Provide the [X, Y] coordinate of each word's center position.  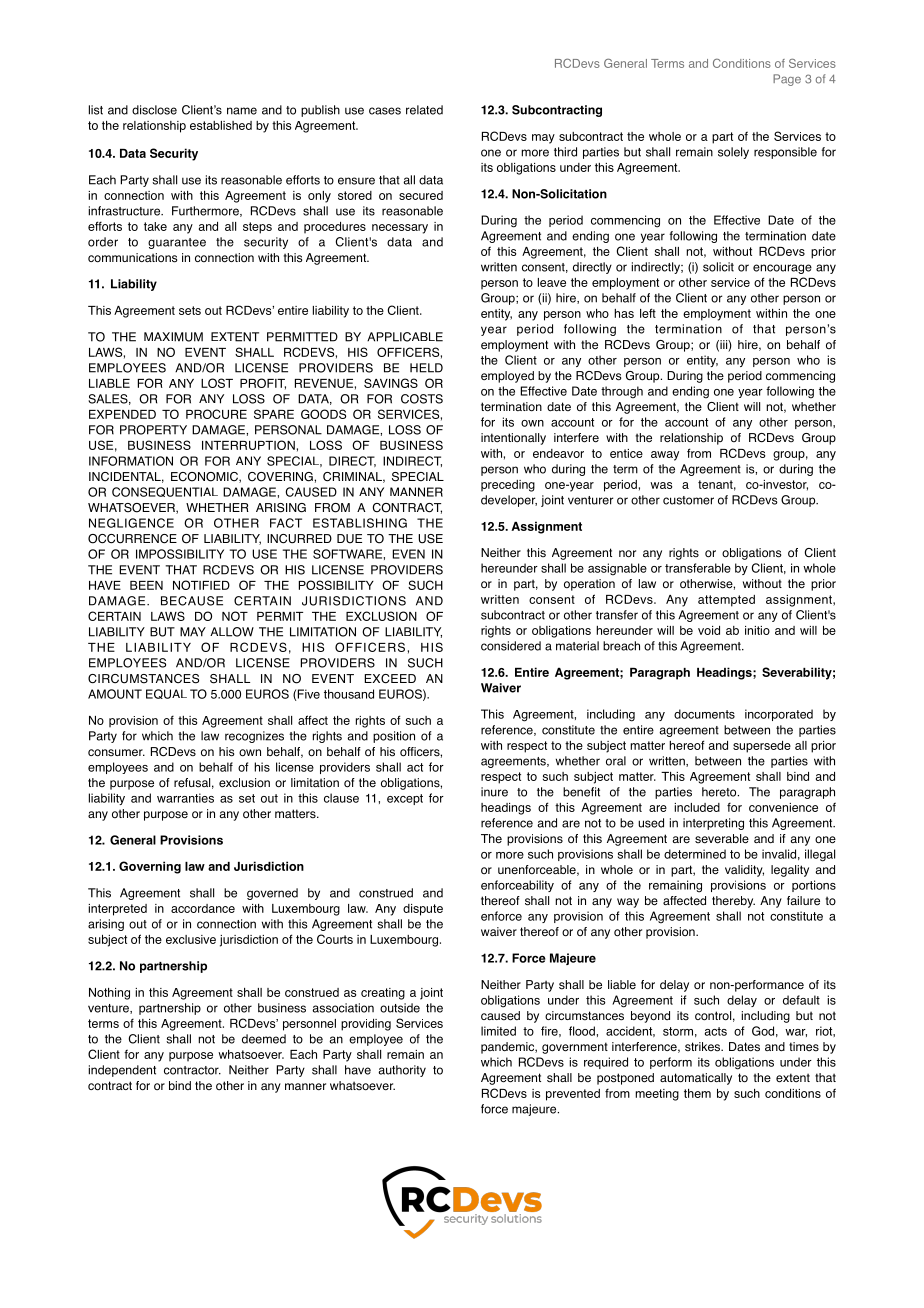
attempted [726, 601]
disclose [154, 110]
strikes [704, 1047]
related [424, 110]
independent [122, 1071]
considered [511, 646]
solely [733, 153]
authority [402, 1071]
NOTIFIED [201, 585]
